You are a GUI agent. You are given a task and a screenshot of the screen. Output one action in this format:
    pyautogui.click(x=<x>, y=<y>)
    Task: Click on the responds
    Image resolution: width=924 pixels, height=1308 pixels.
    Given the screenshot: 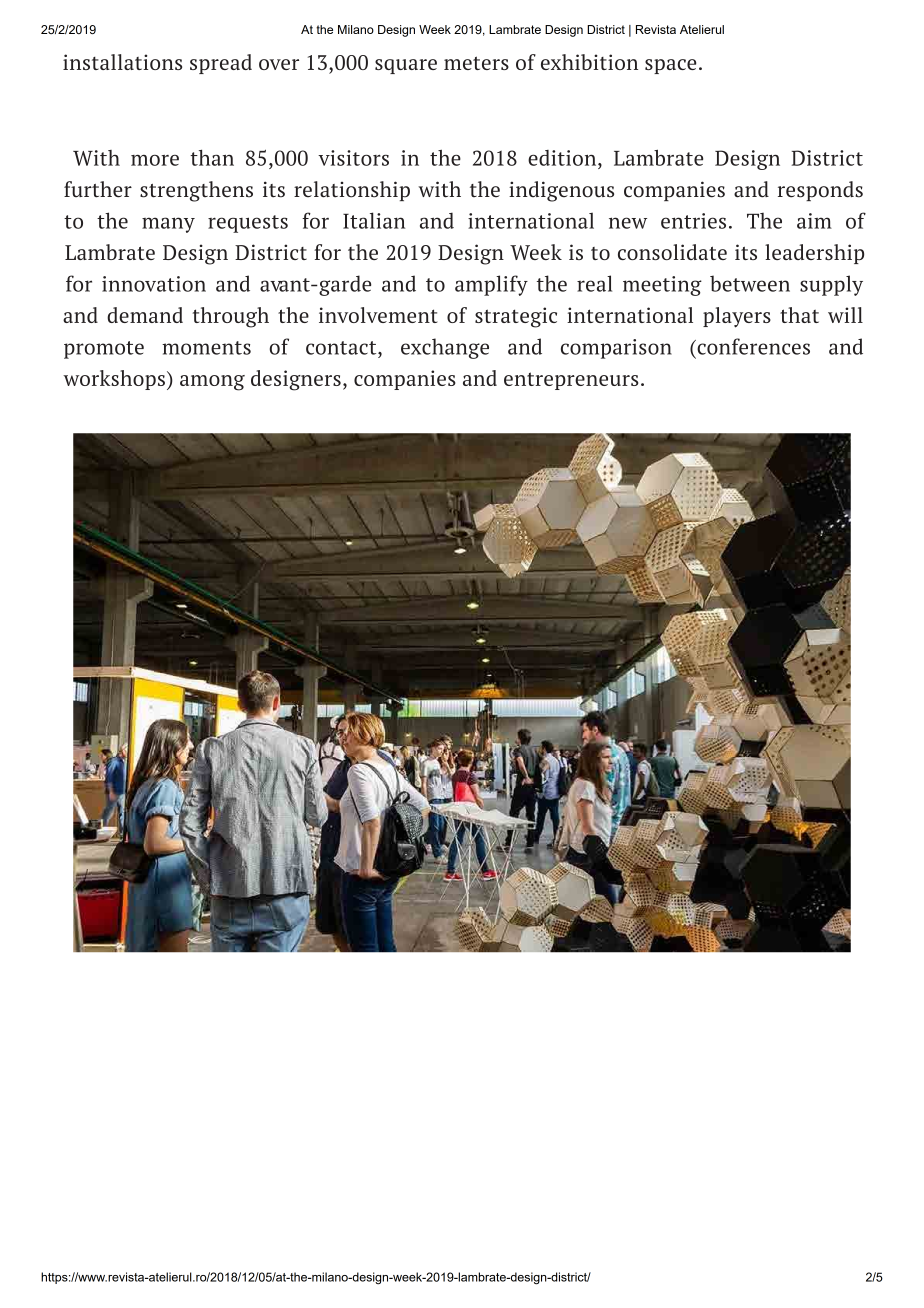 What is the action you would take?
    pyautogui.click(x=820, y=191)
